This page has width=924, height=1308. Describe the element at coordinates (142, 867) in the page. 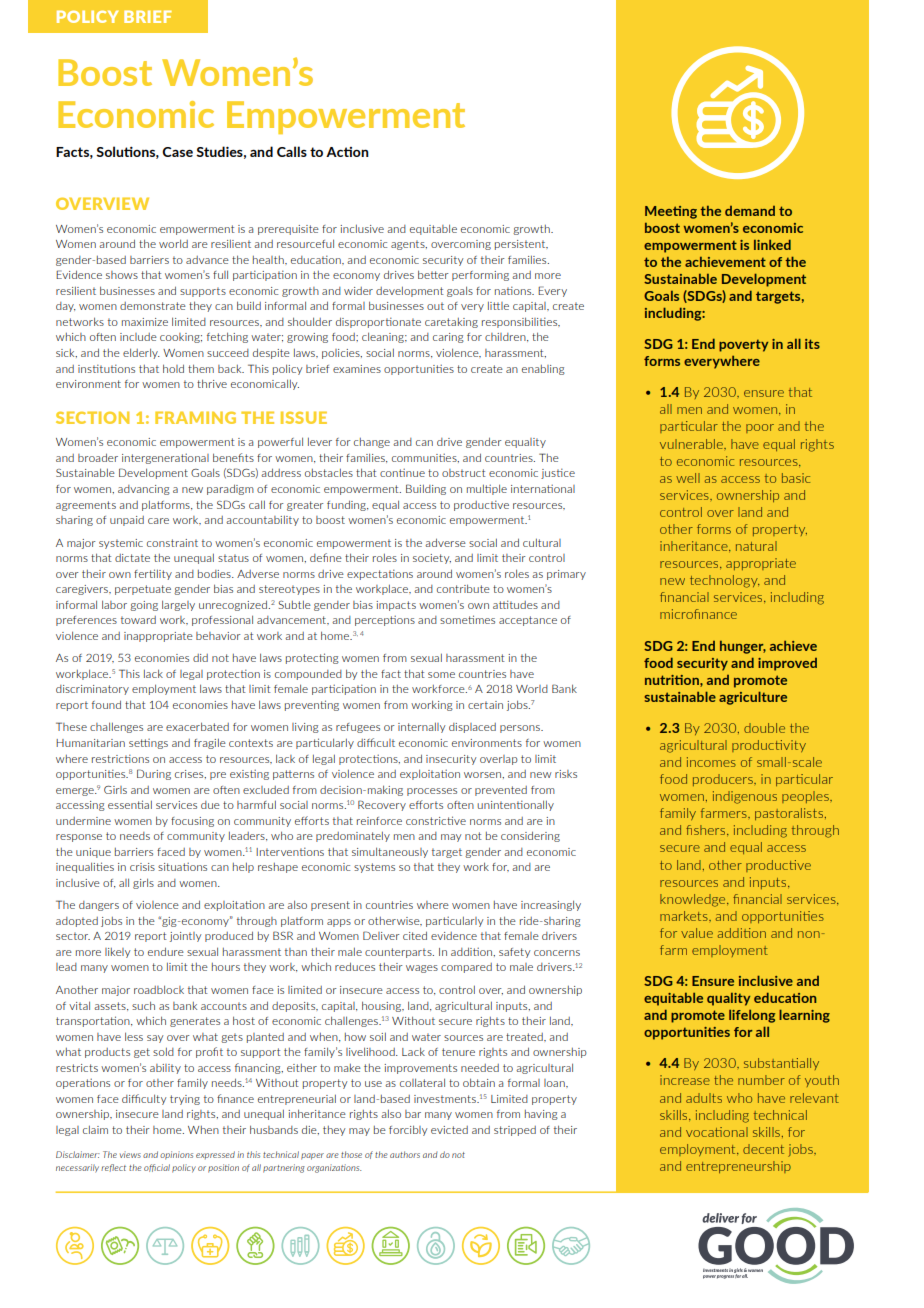

I see `crisis` at that location.
